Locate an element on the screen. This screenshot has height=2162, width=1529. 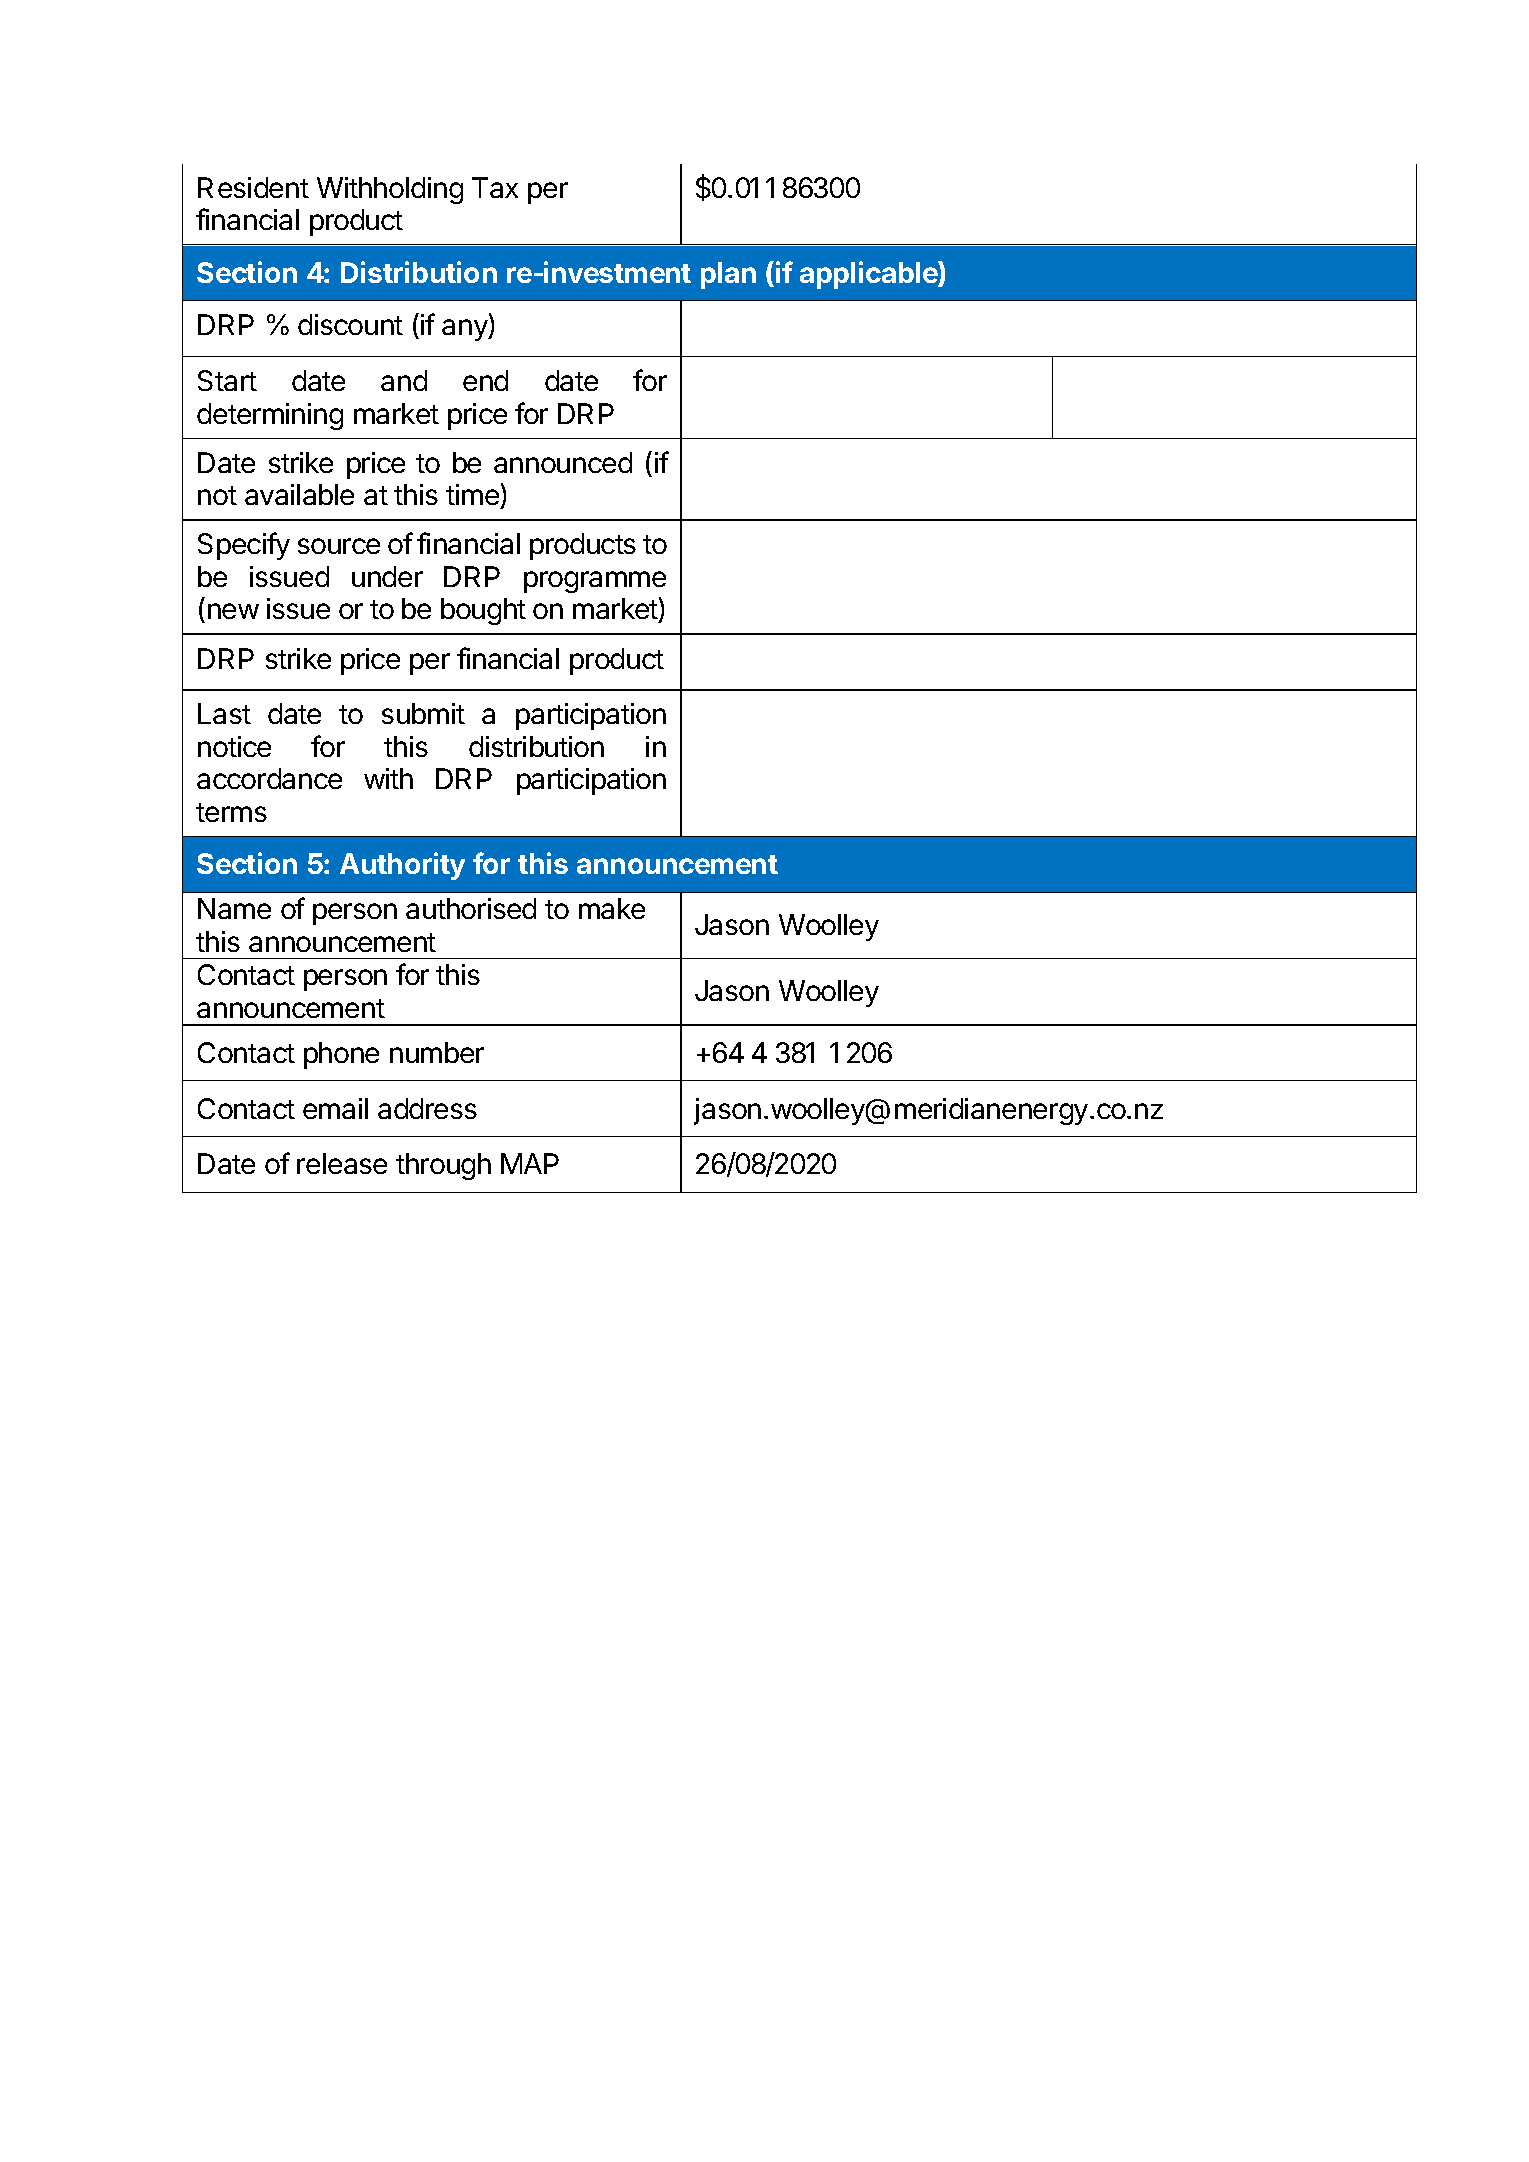
bought is located at coordinates (483, 611).
